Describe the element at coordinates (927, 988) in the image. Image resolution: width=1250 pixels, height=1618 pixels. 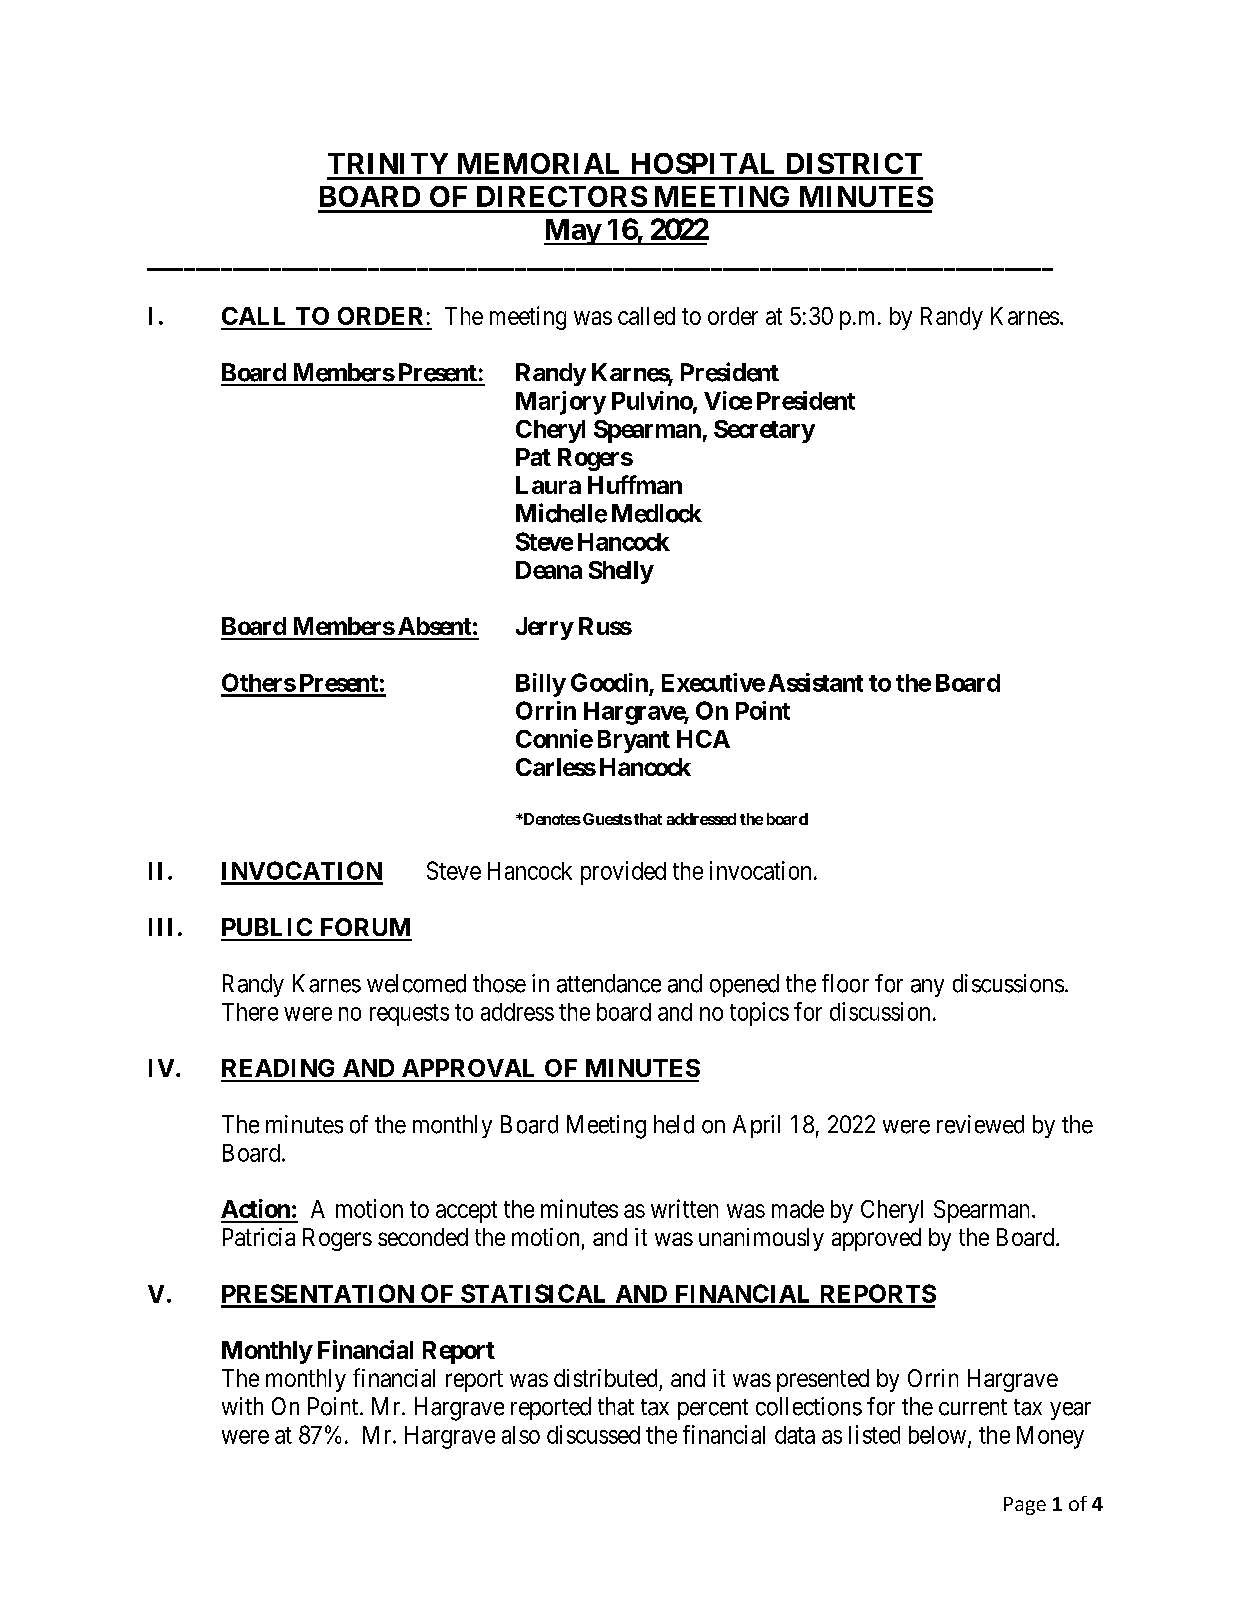
I see `any` at that location.
